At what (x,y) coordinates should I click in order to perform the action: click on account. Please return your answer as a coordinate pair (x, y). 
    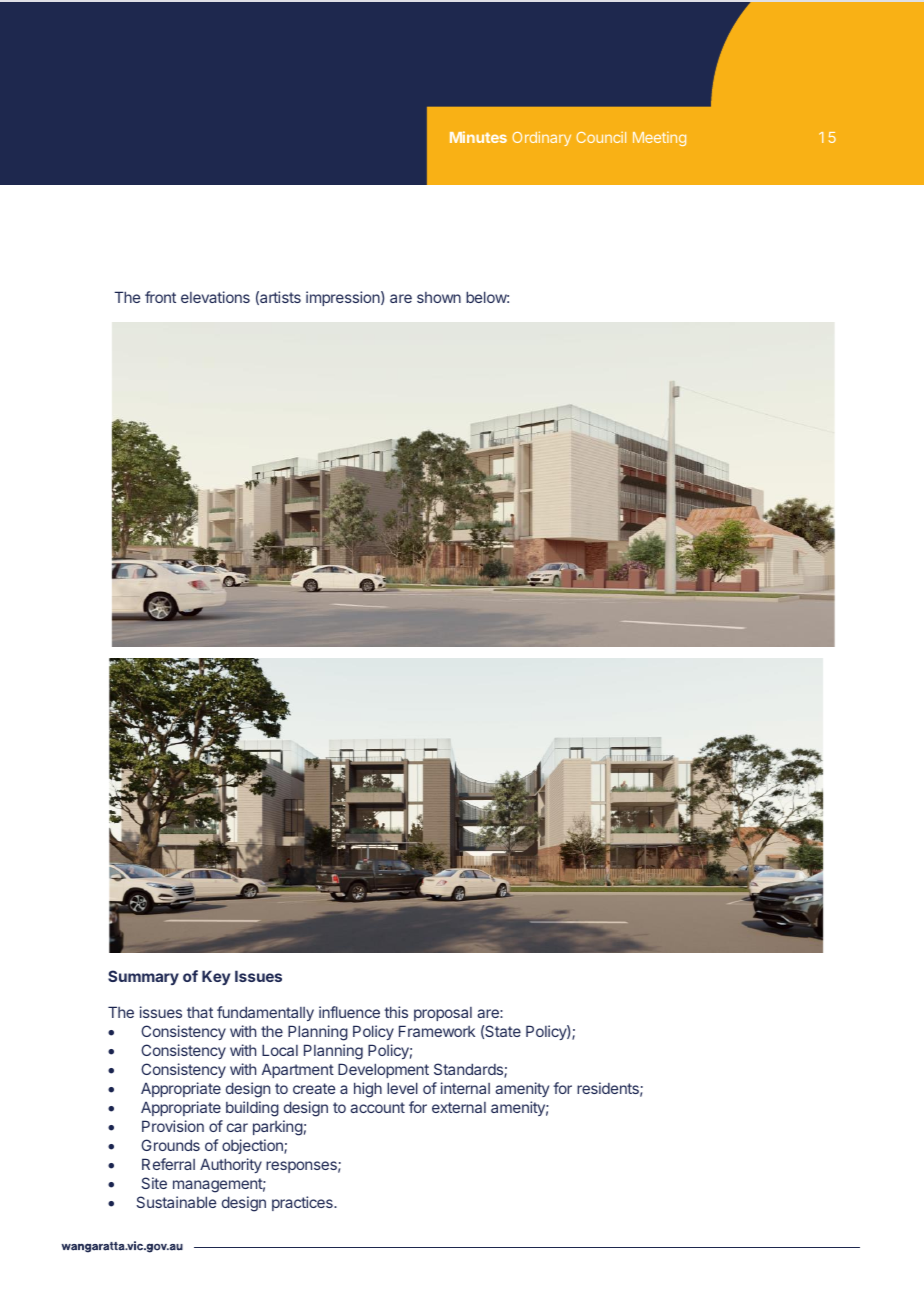
    Looking at the image, I should click on (377, 1107).
